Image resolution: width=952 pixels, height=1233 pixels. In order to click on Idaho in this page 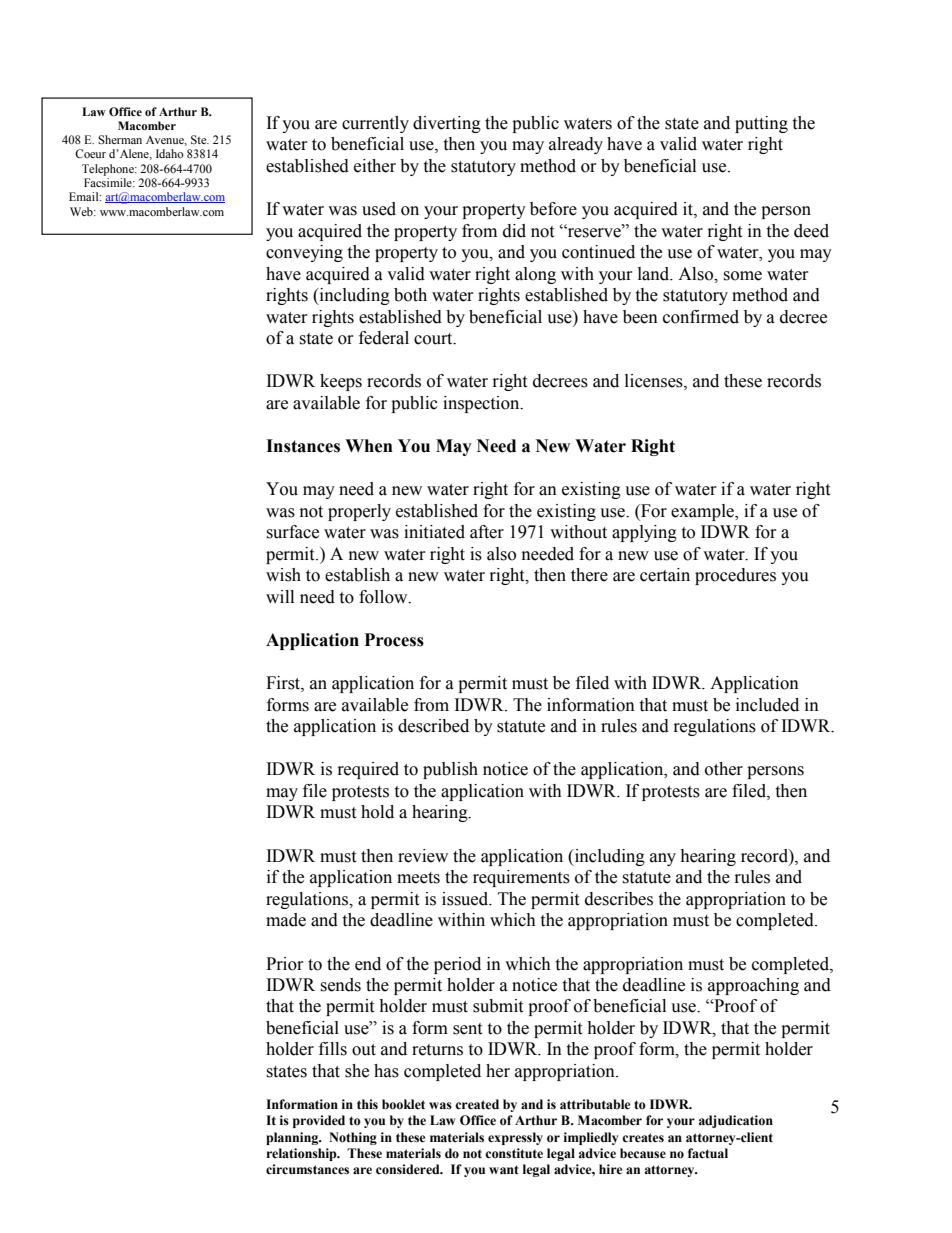, I will do `click(170, 153)`.
